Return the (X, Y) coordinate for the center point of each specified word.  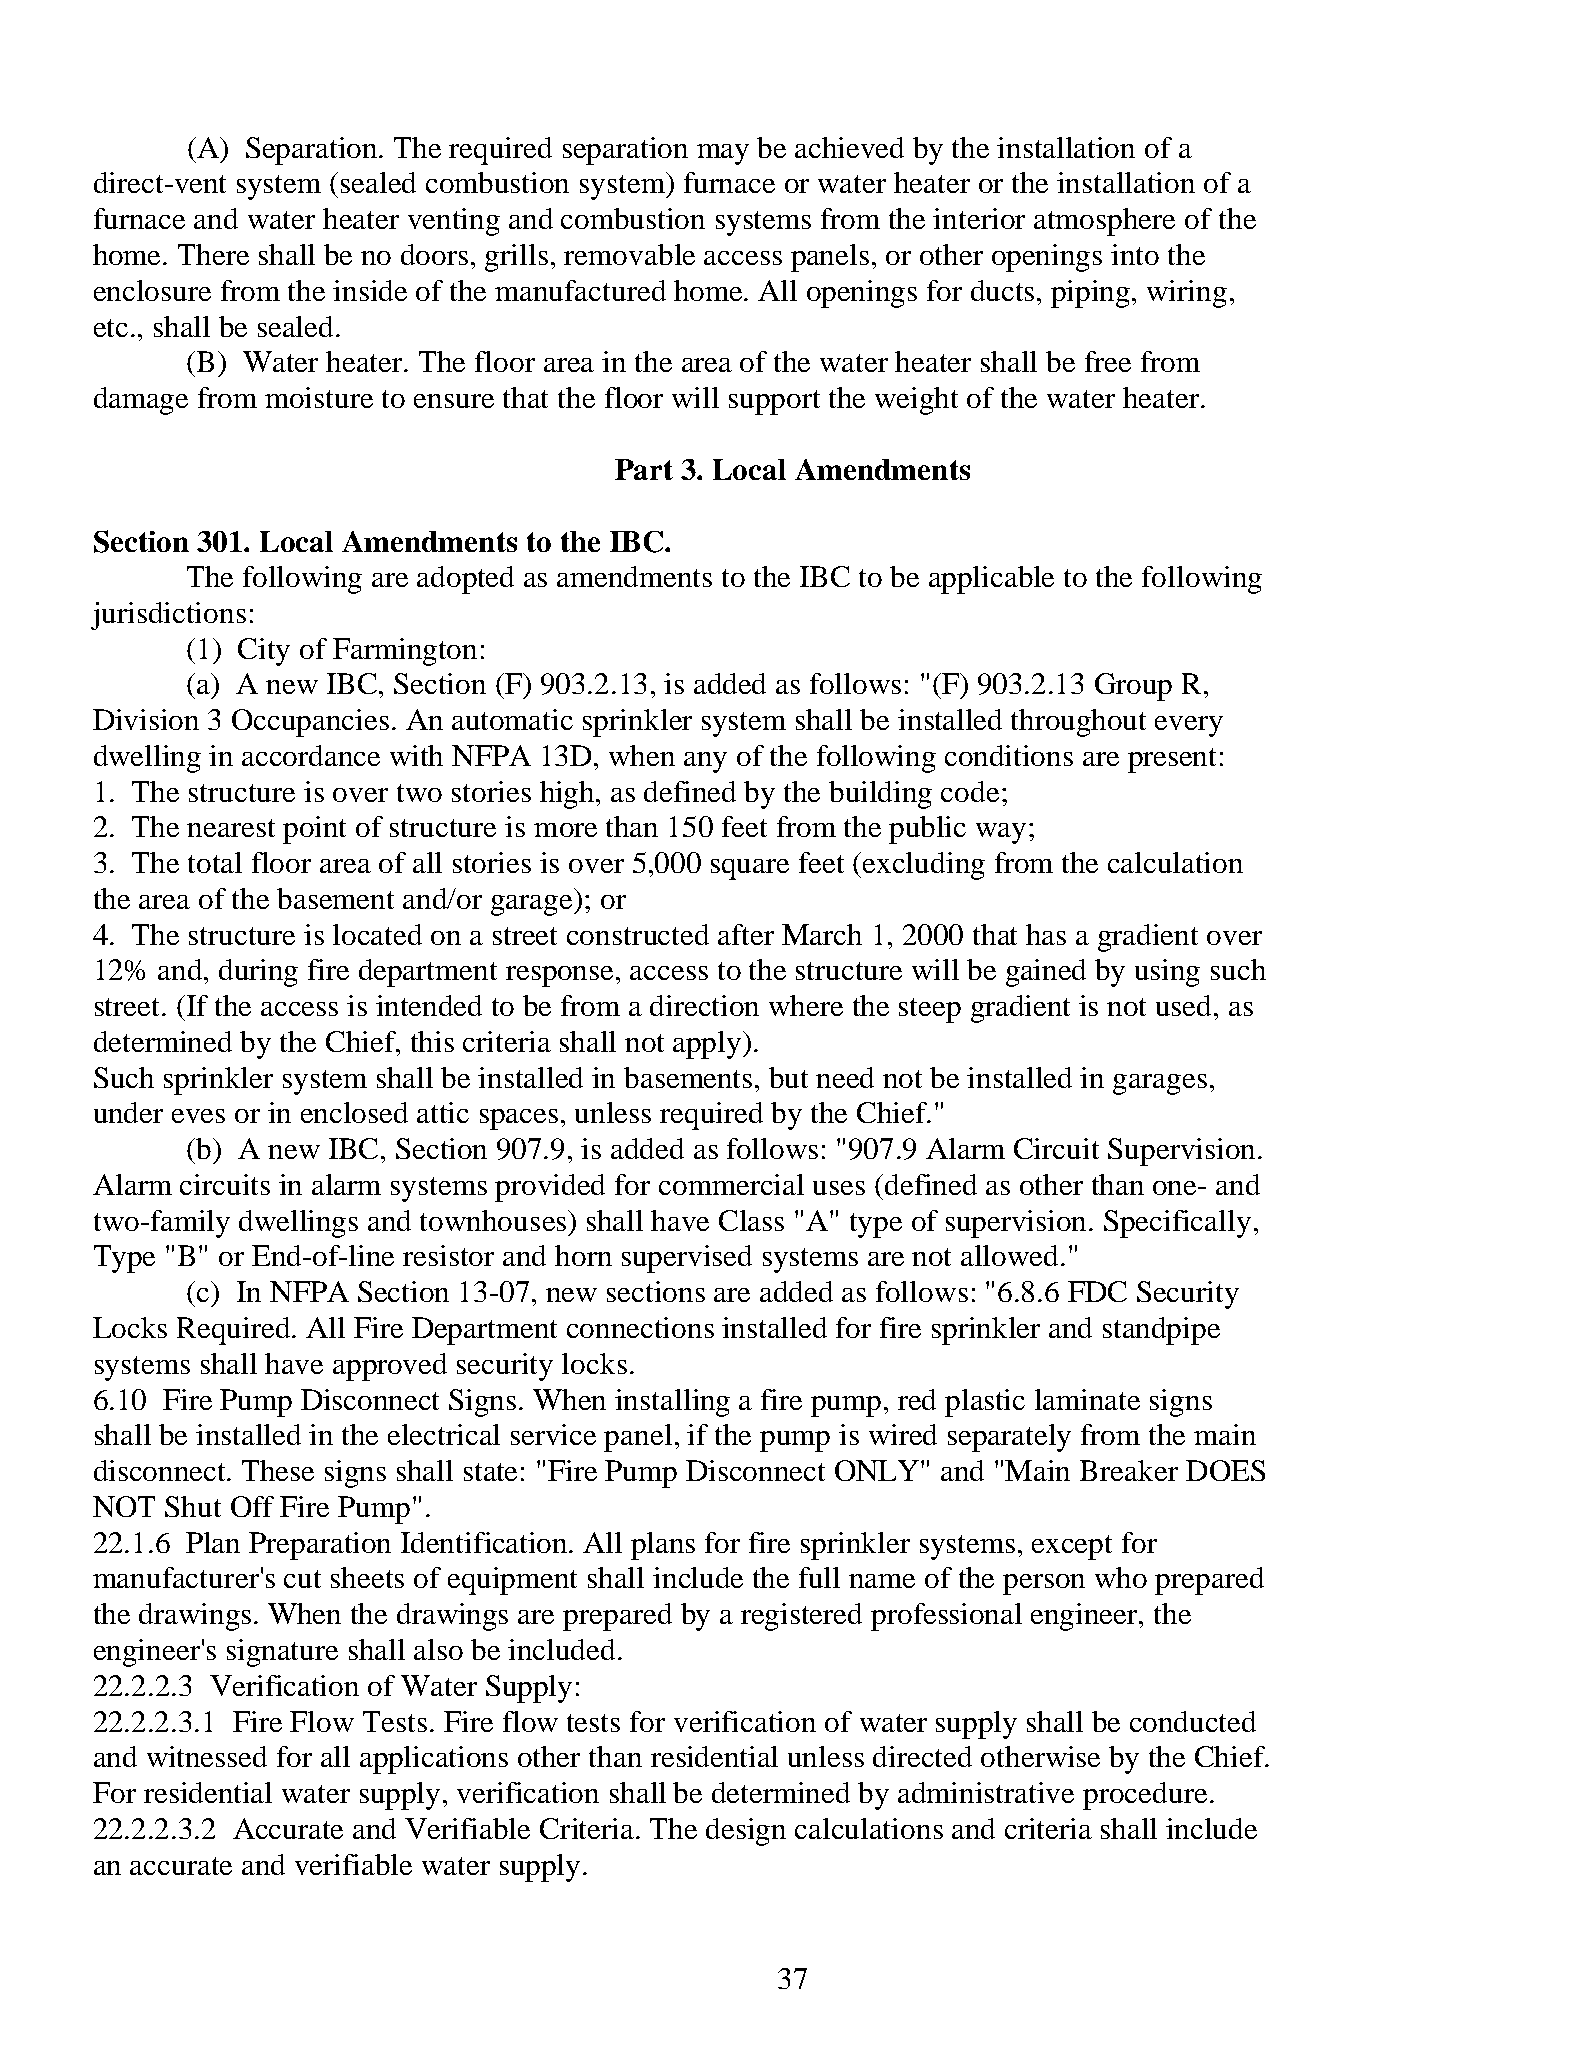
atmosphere (1104, 222)
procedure (1145, 1796)
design (746, 1832)
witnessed (207, 1756)
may (723, 154)
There (213, 254)
